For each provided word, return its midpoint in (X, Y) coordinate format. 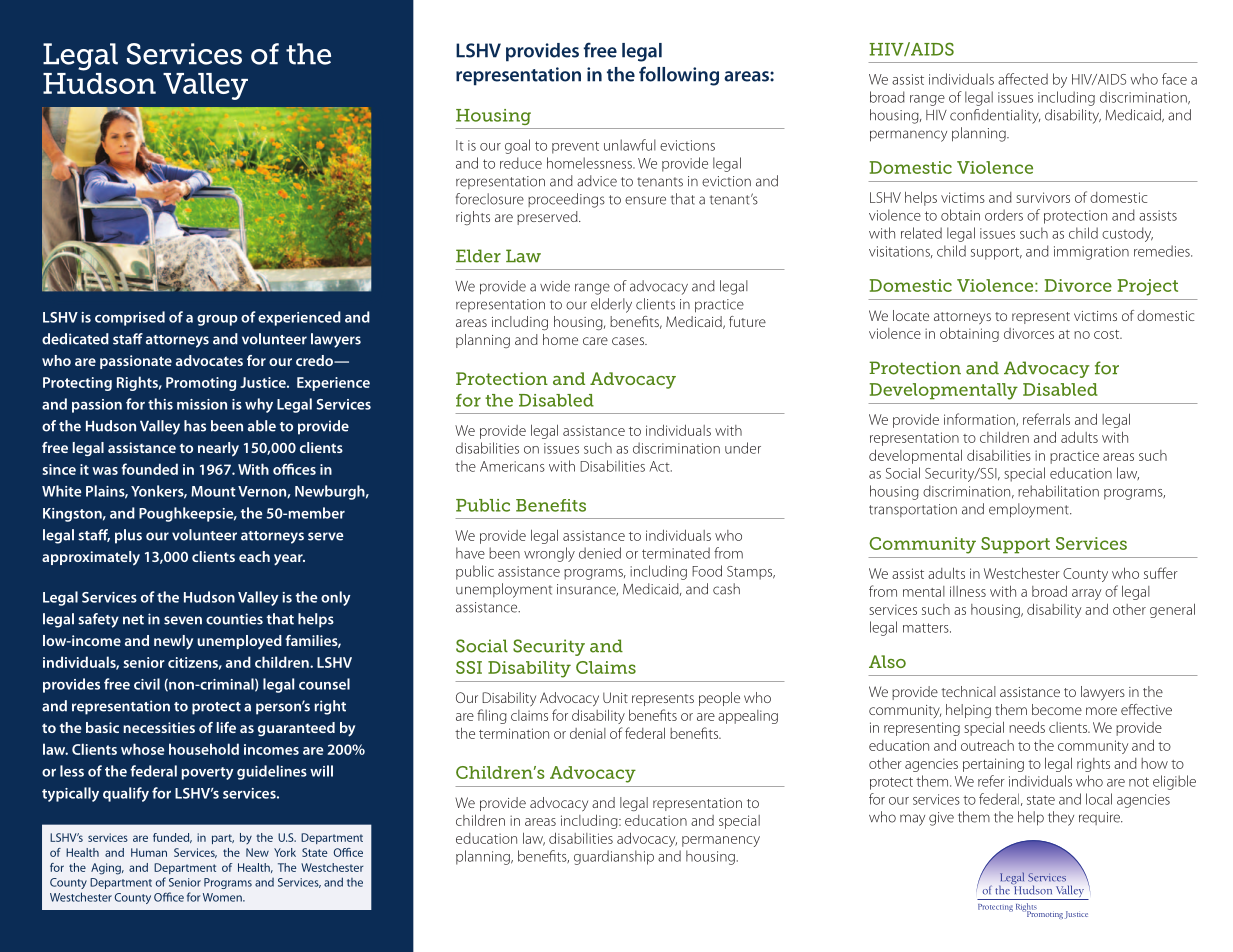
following (679, 76)
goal (517, 146)
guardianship (614, 857)
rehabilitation (1058, 491)
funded (172, 838)
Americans (512, 466)
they (1061, 818)
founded (150, 469)
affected (1023, 79)
